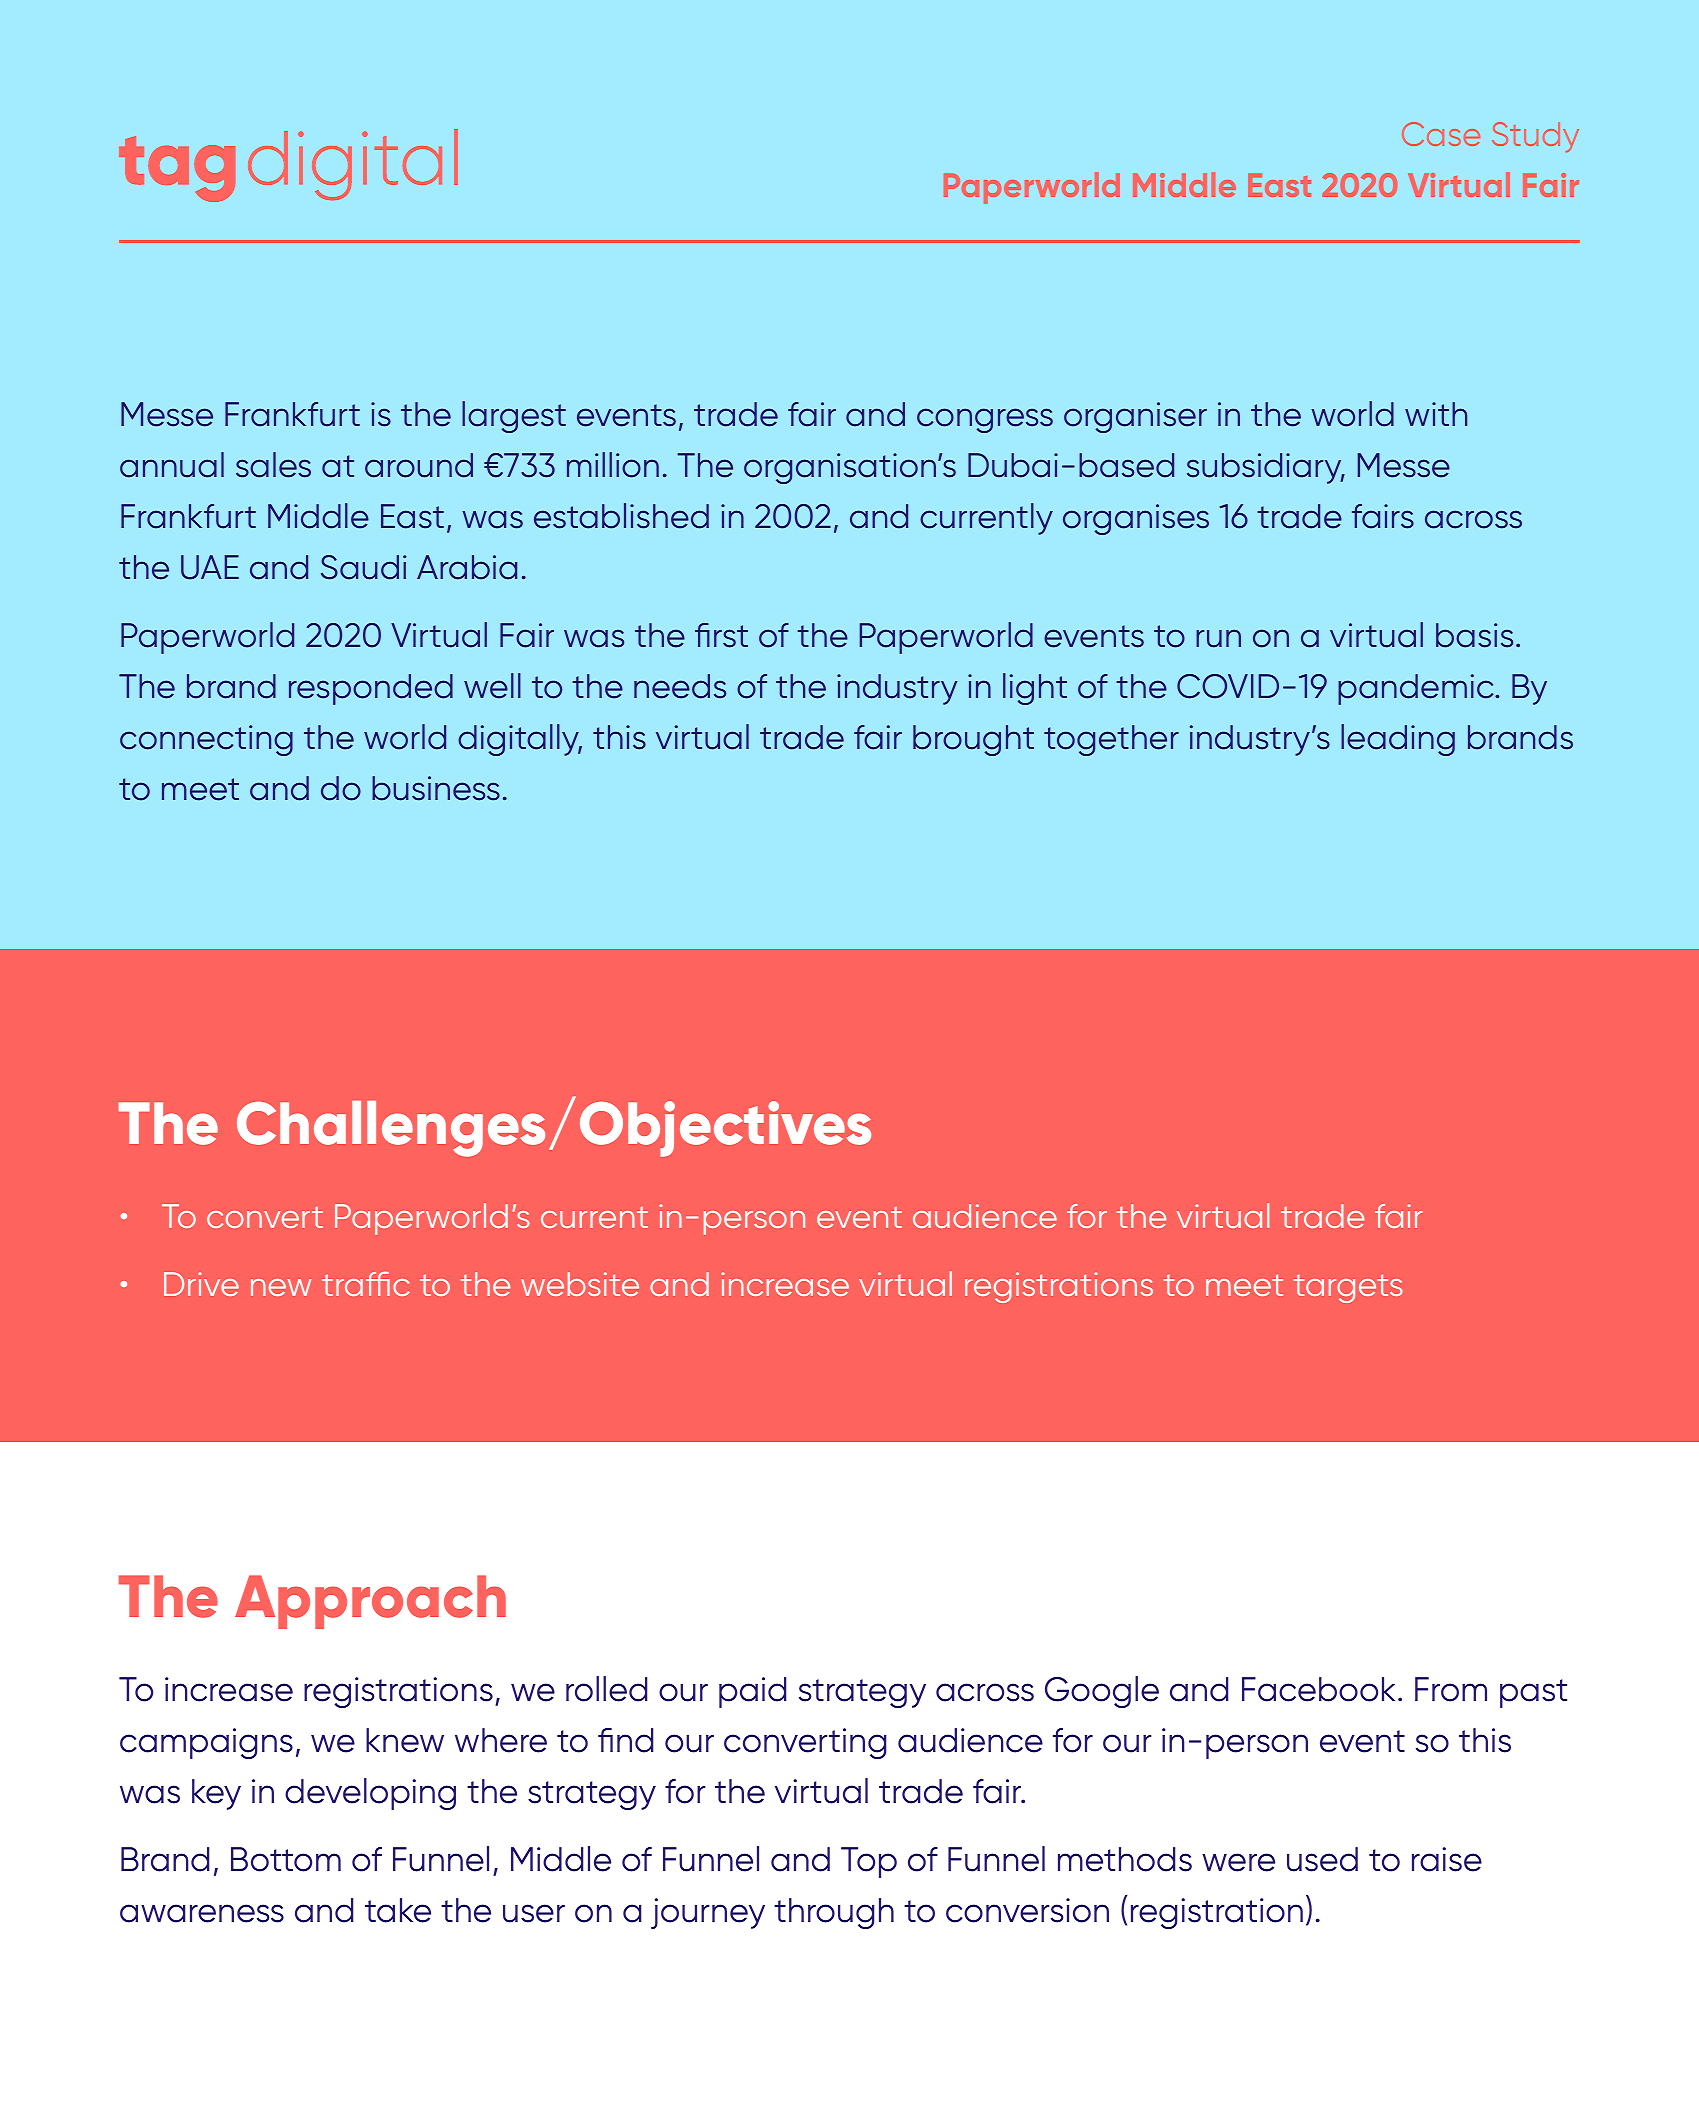 This page has height=2124, width=1699. What do you see at coordinates (514, 417) in the page?
I see `largest` at bounding box center [514, 417].
